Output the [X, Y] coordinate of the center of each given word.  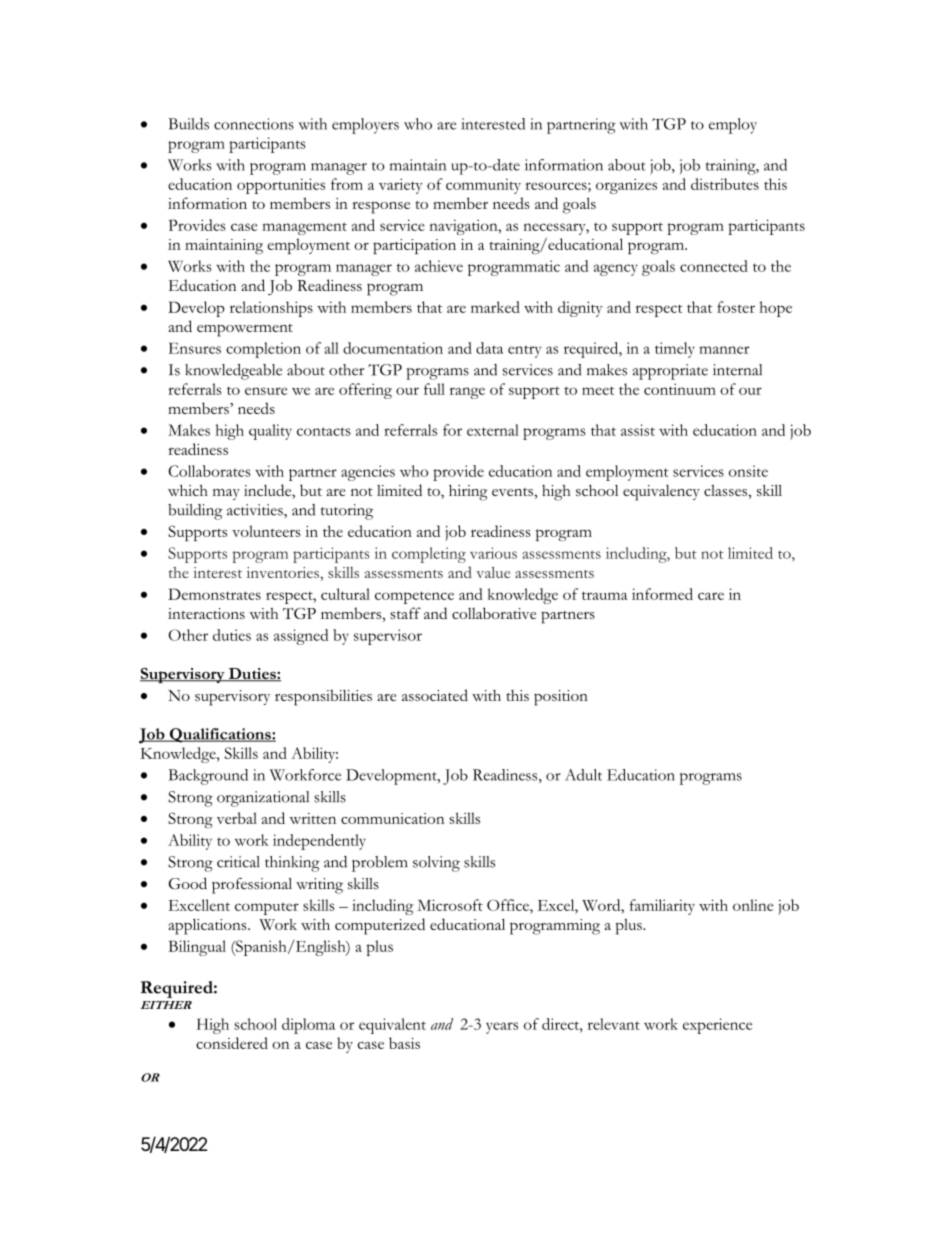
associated [435, 695]
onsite [748, 471]
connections [254, 124]
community [483, 186]
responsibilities [323, 697]
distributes [725, 184]
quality [270, 432]
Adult [583, 775]
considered [232, 1043]
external [493, 430]
